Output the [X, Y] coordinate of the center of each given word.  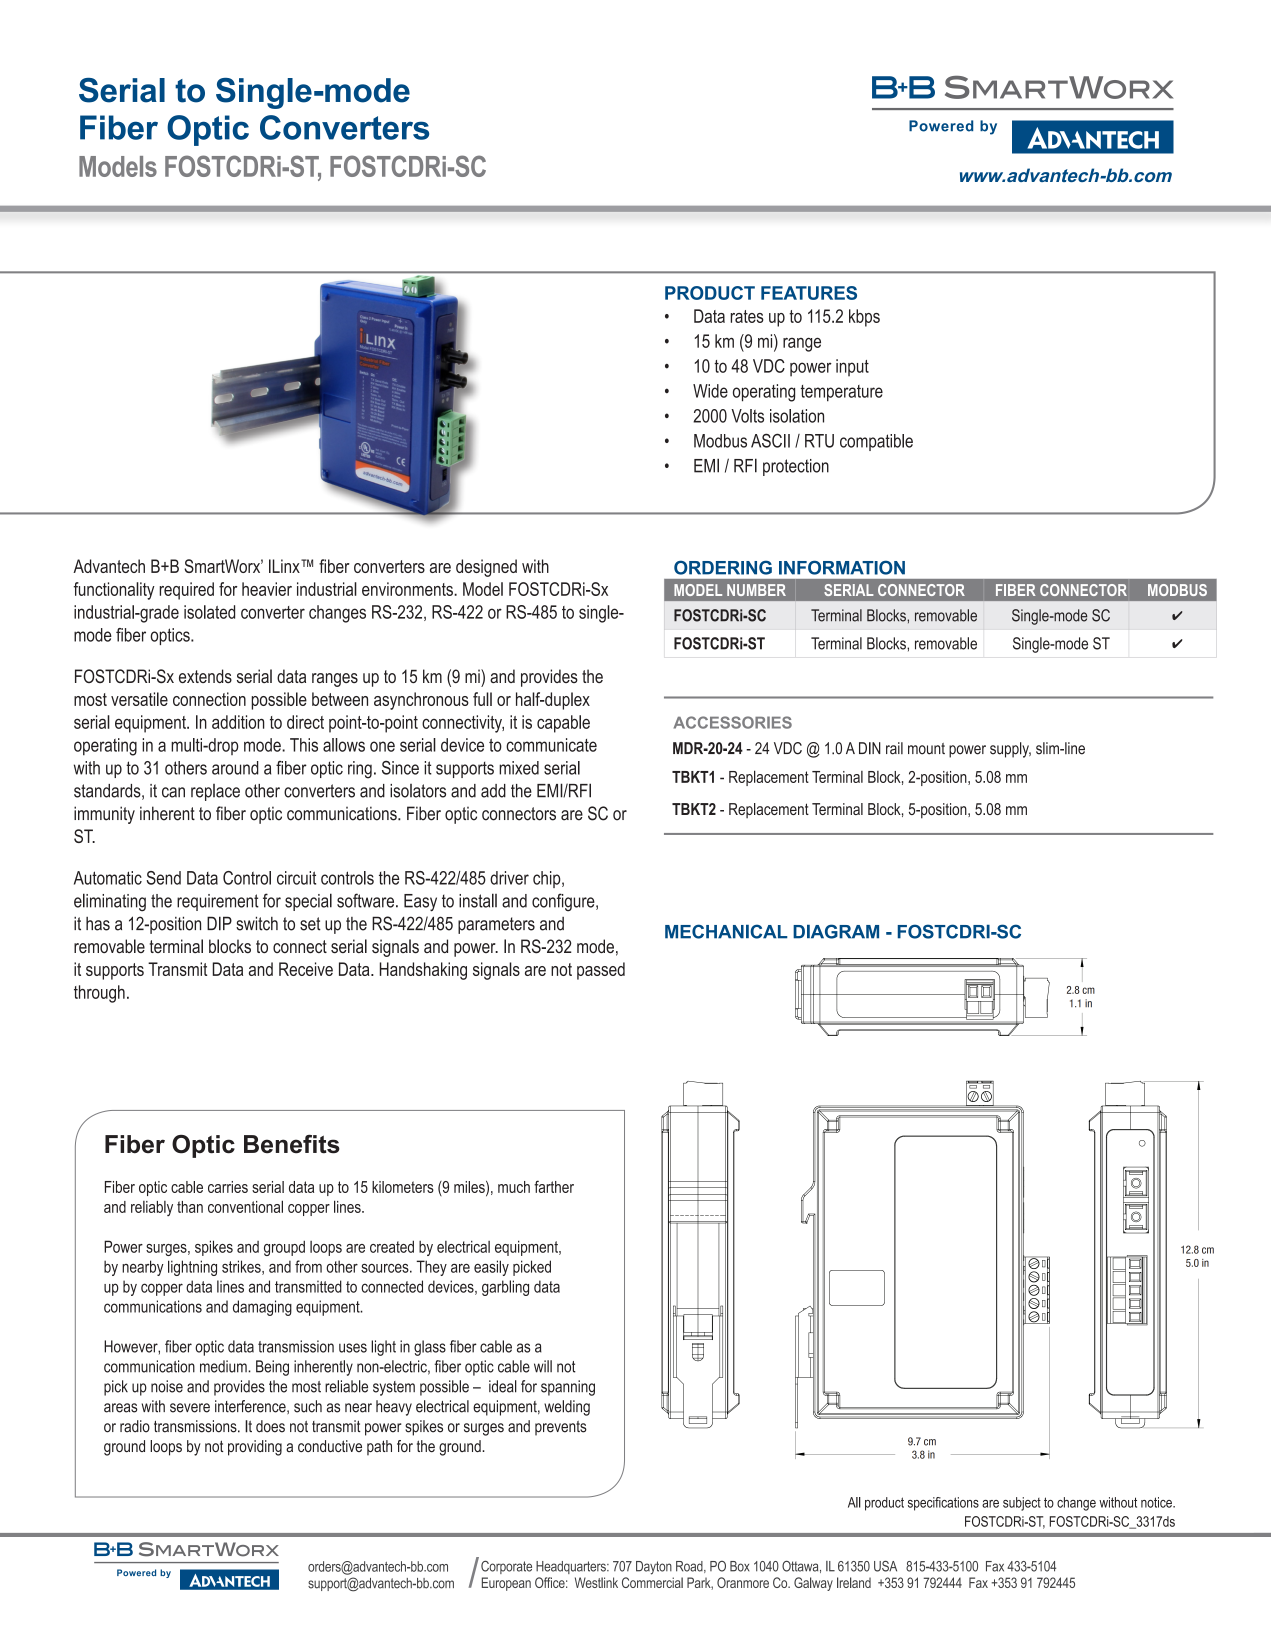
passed [601, 971]
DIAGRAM [836, 931]
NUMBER [756, 590]
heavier [267, 589]
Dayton [654, 1568]
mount [926, 749]
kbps [864, 318]
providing [255, 1448]
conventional [245, 1206]
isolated [209, 612]
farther [554, 1186]
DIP [219, 923]
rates [747, 316]
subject [1022, 1504]
